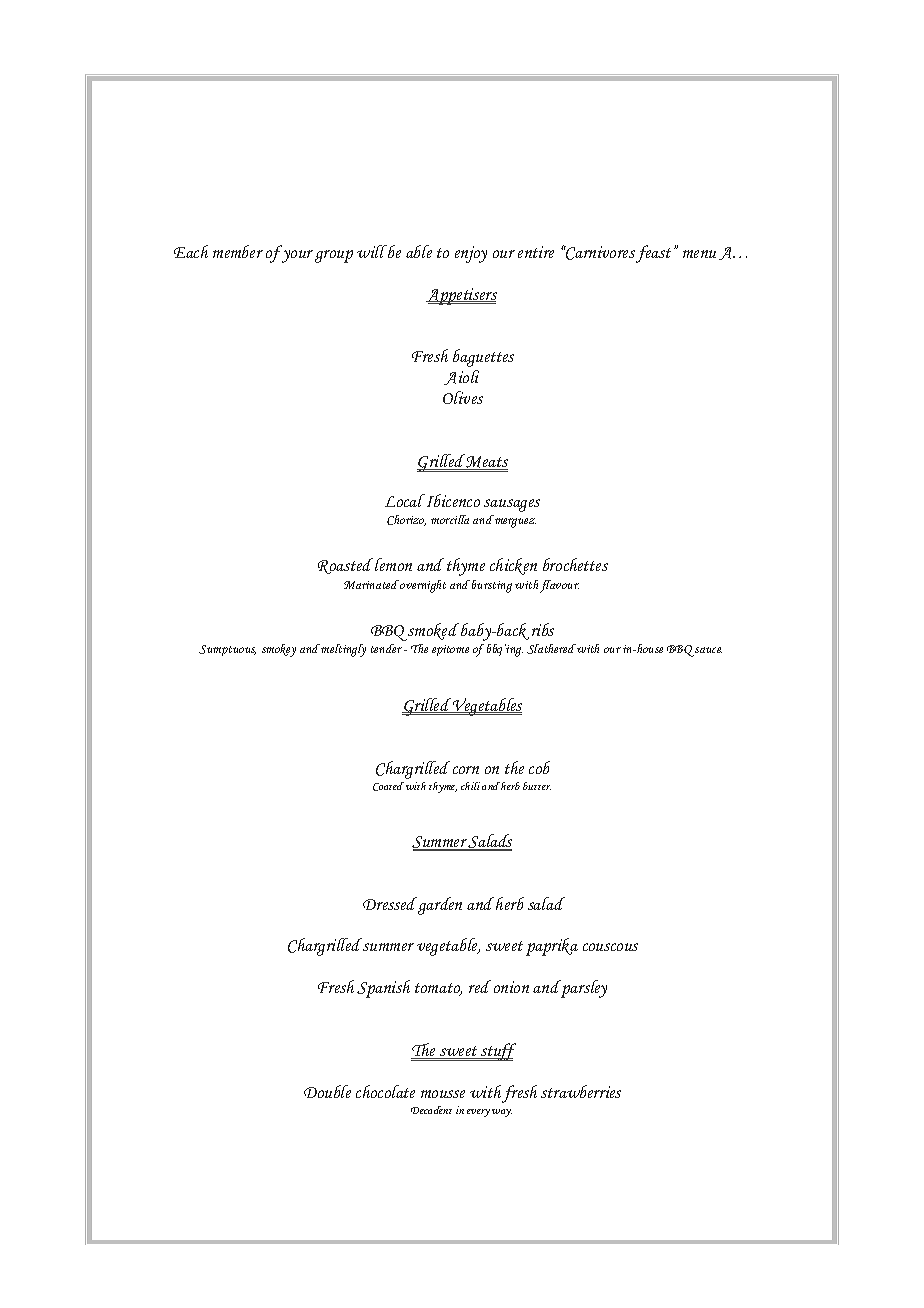 The height and width of the screenshot is (1308, 924). What do you see at coordinates (699, 254) in the screenshot?
I see `menu` at bounding box center [699, 254].
